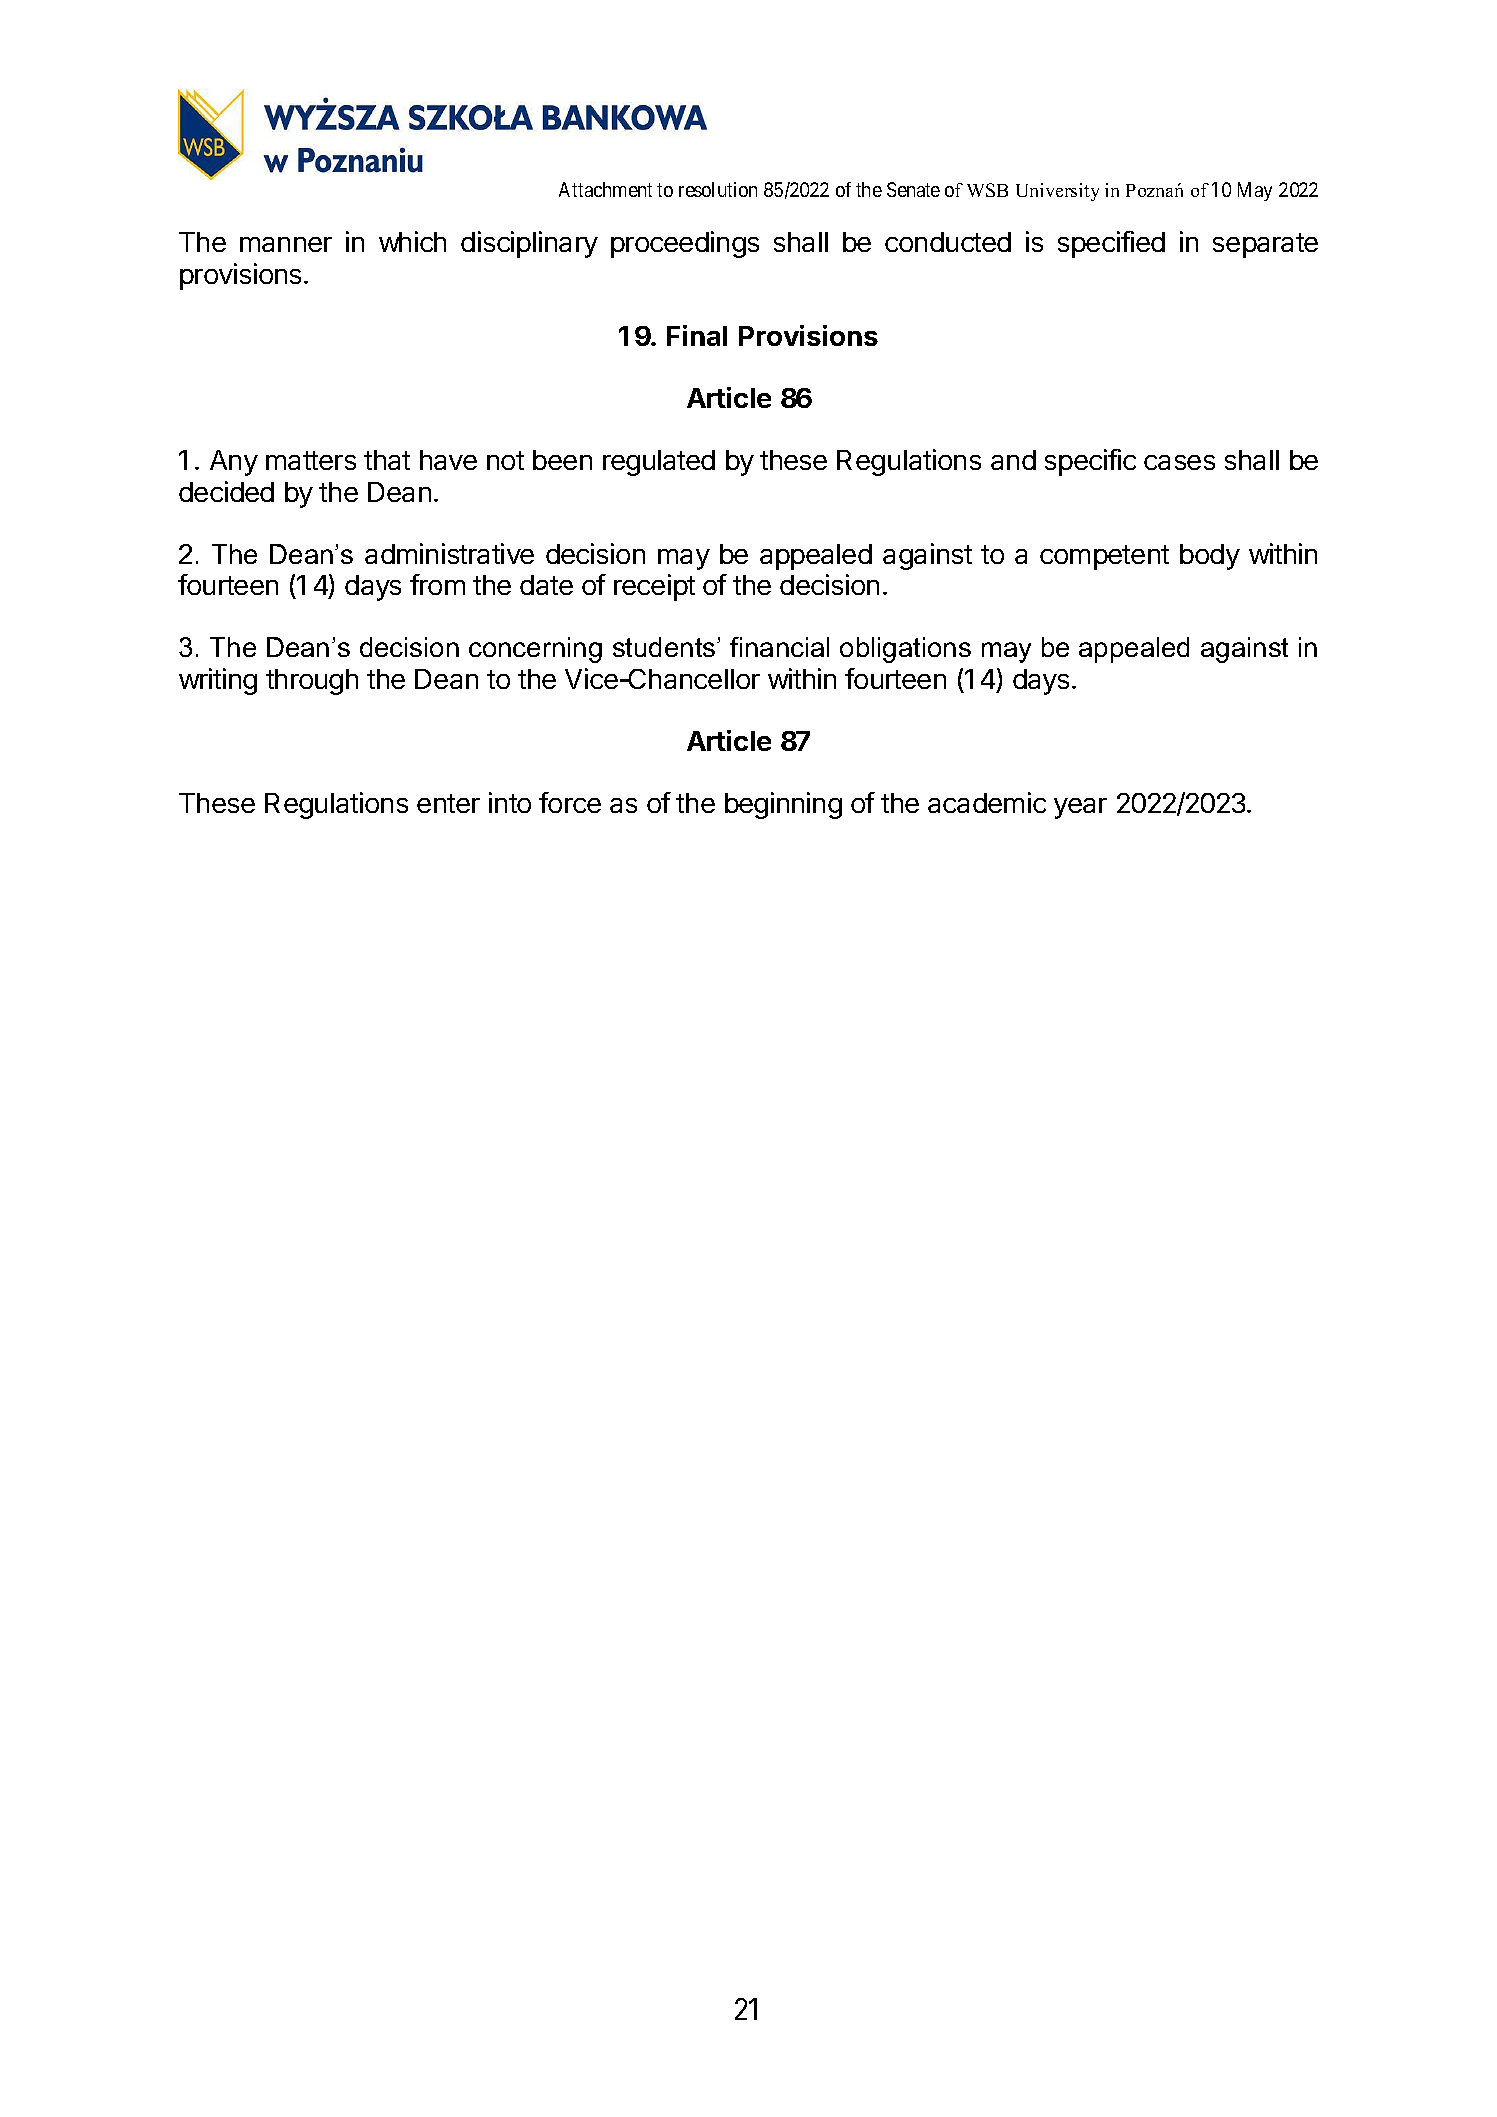 Image resolution: width=1497 pixels, height=2117 pixels. Describe the element at coordinates (1080, 808) in the page. I see `year` at that location.
